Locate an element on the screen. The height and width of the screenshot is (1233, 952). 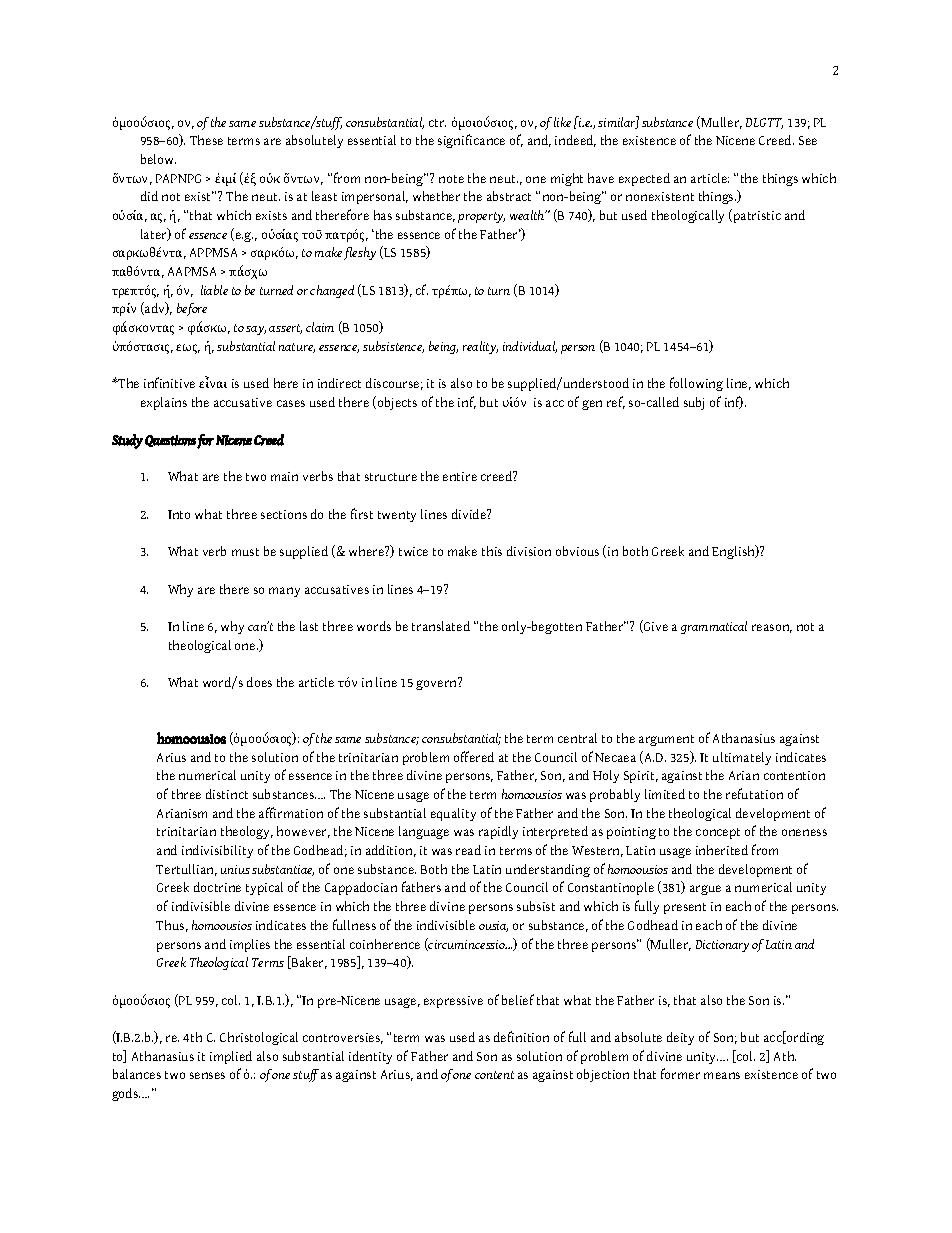
translated is located at coordinates (441, 626).
